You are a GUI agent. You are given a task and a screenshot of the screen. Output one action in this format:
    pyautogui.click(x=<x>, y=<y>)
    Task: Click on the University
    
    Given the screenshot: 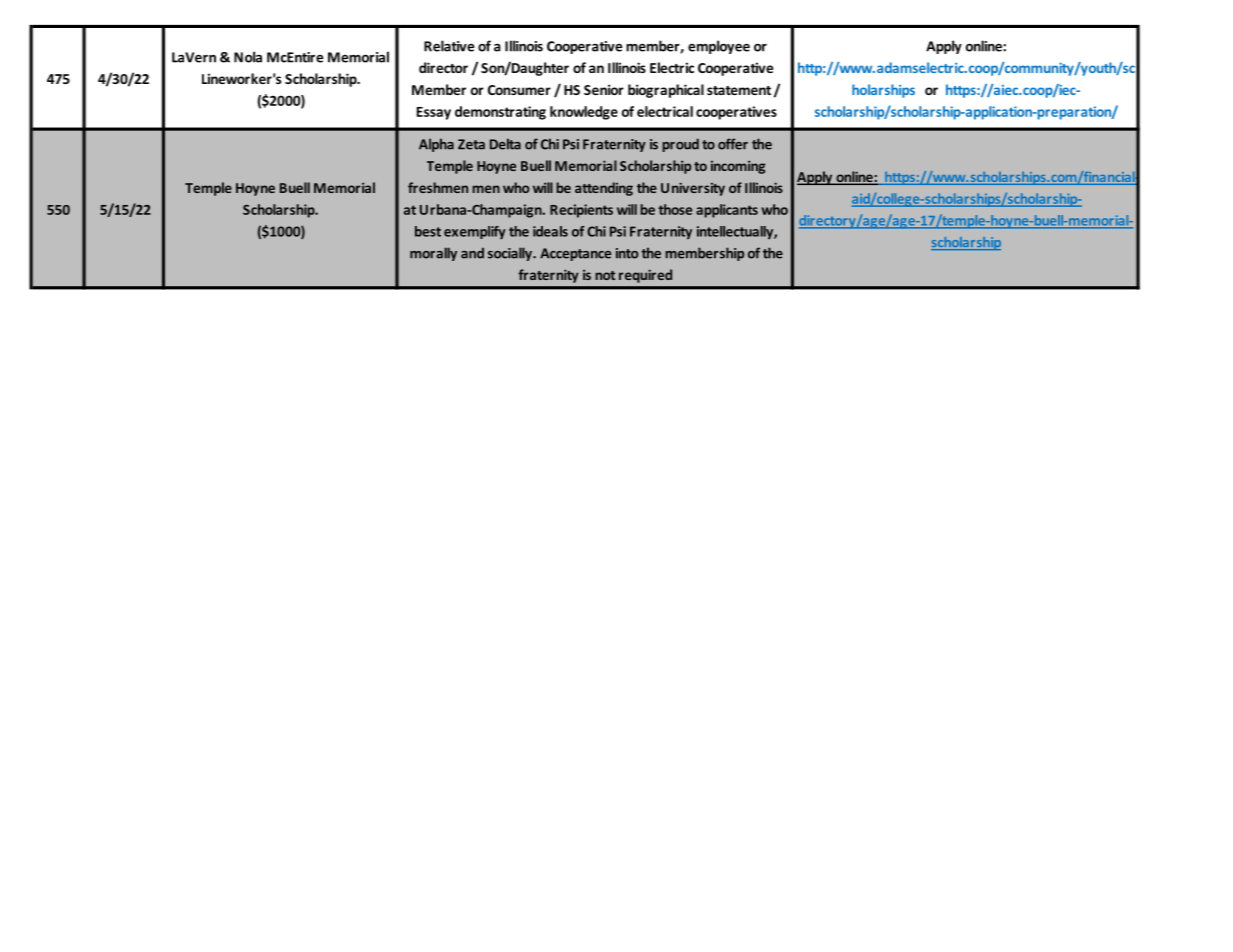 What is the action you would take?
    pyautogui.click(x=693, y=189)
